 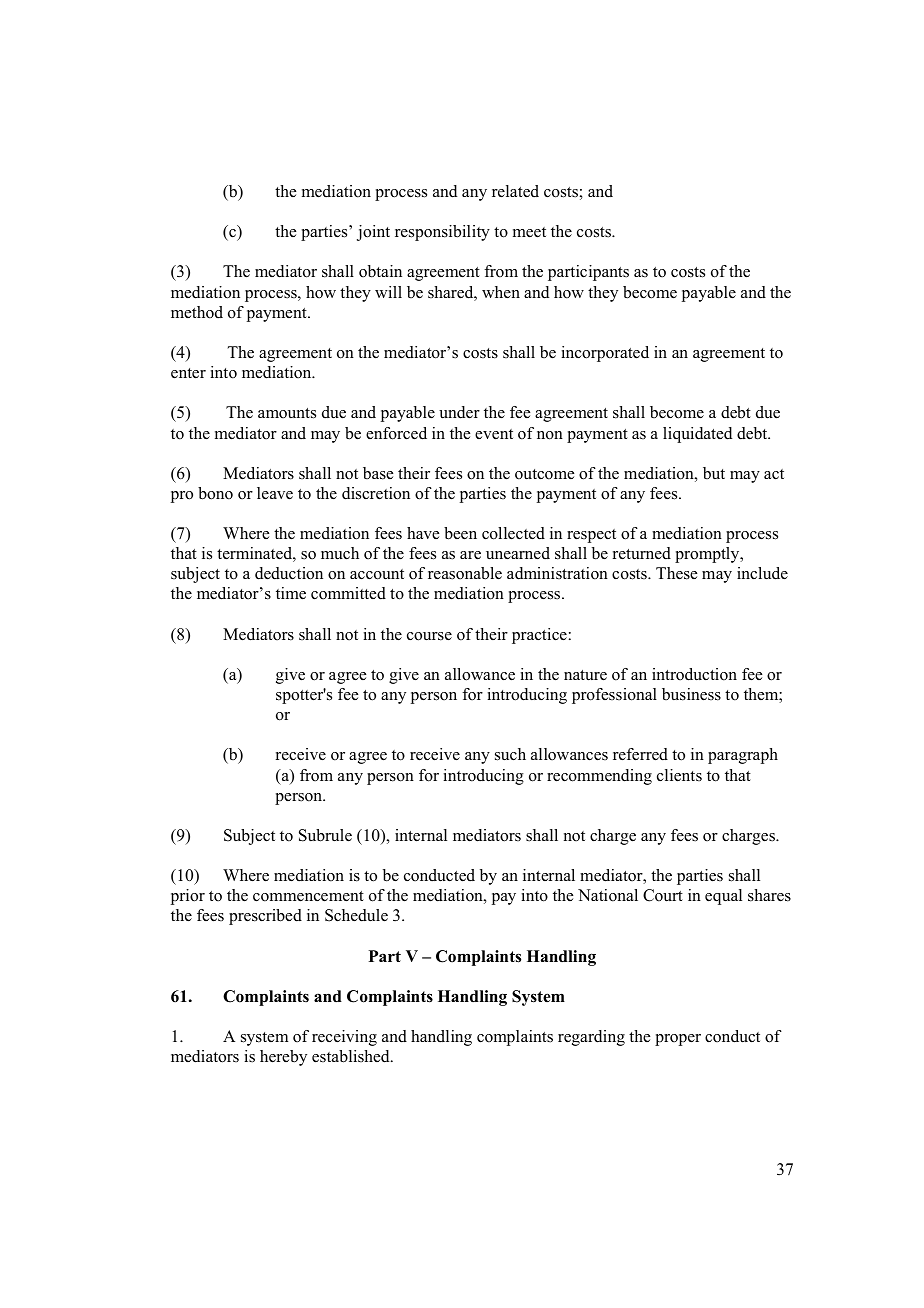 I want to click on introduction, so click(x=694, y=674).
